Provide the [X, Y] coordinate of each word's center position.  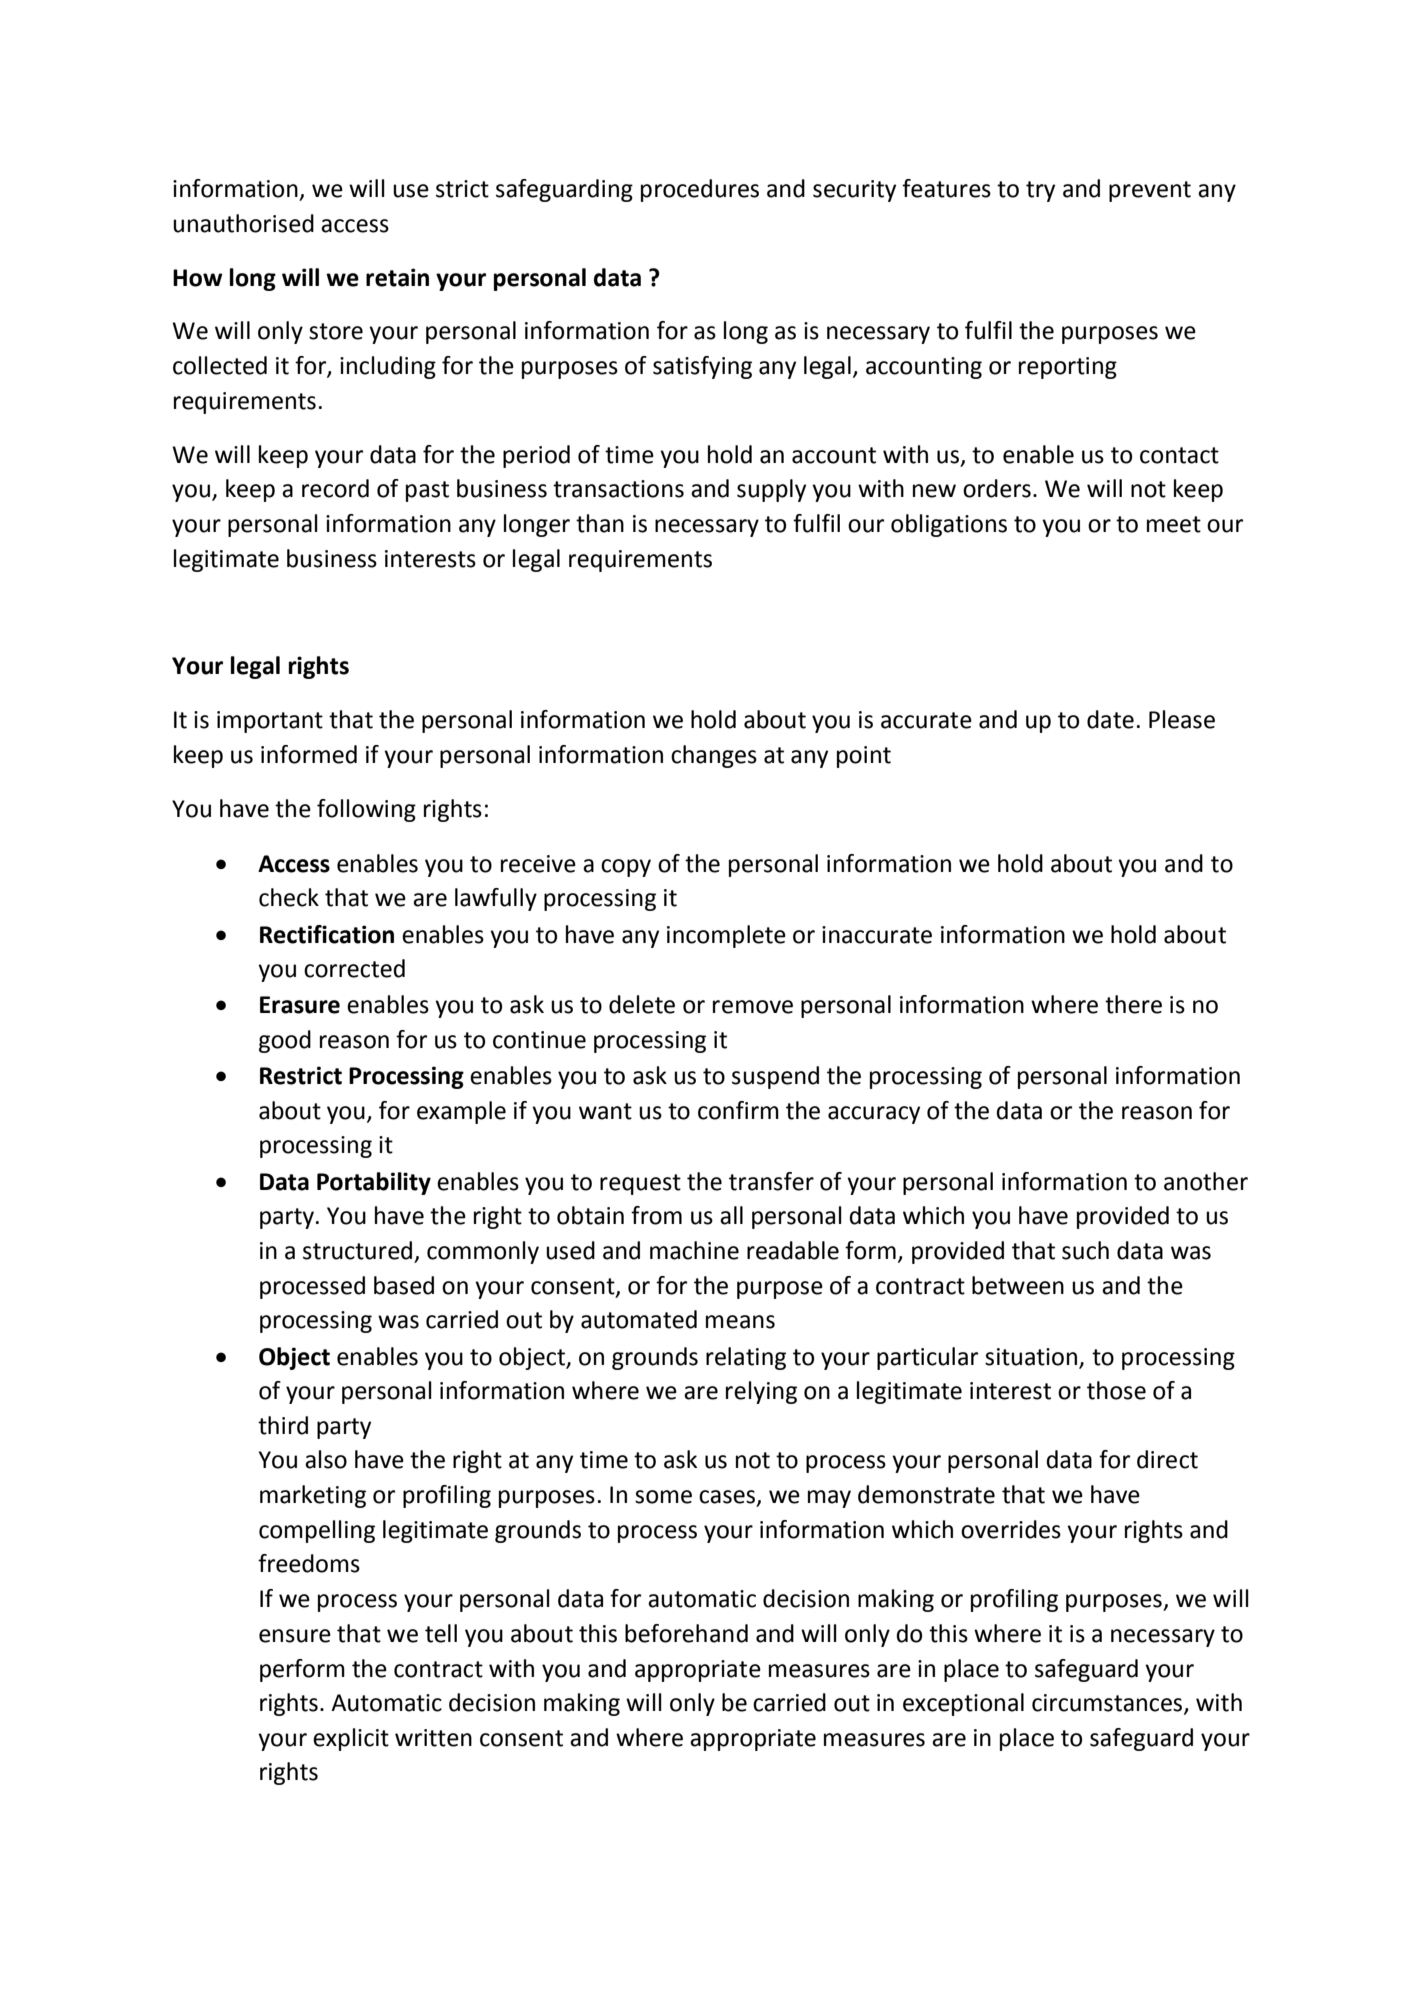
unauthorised [243, 223]
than [600, 523]
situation [1031, 1357]
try [1040, 191]
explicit [351, 1739]
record [335, 488]
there [1133, 1004]
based [404, 1285]
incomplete [726, 936]
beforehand [686, 1633]
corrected [354, 968]
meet [1174, 524]
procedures [700, 190]
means [740, 1322]
